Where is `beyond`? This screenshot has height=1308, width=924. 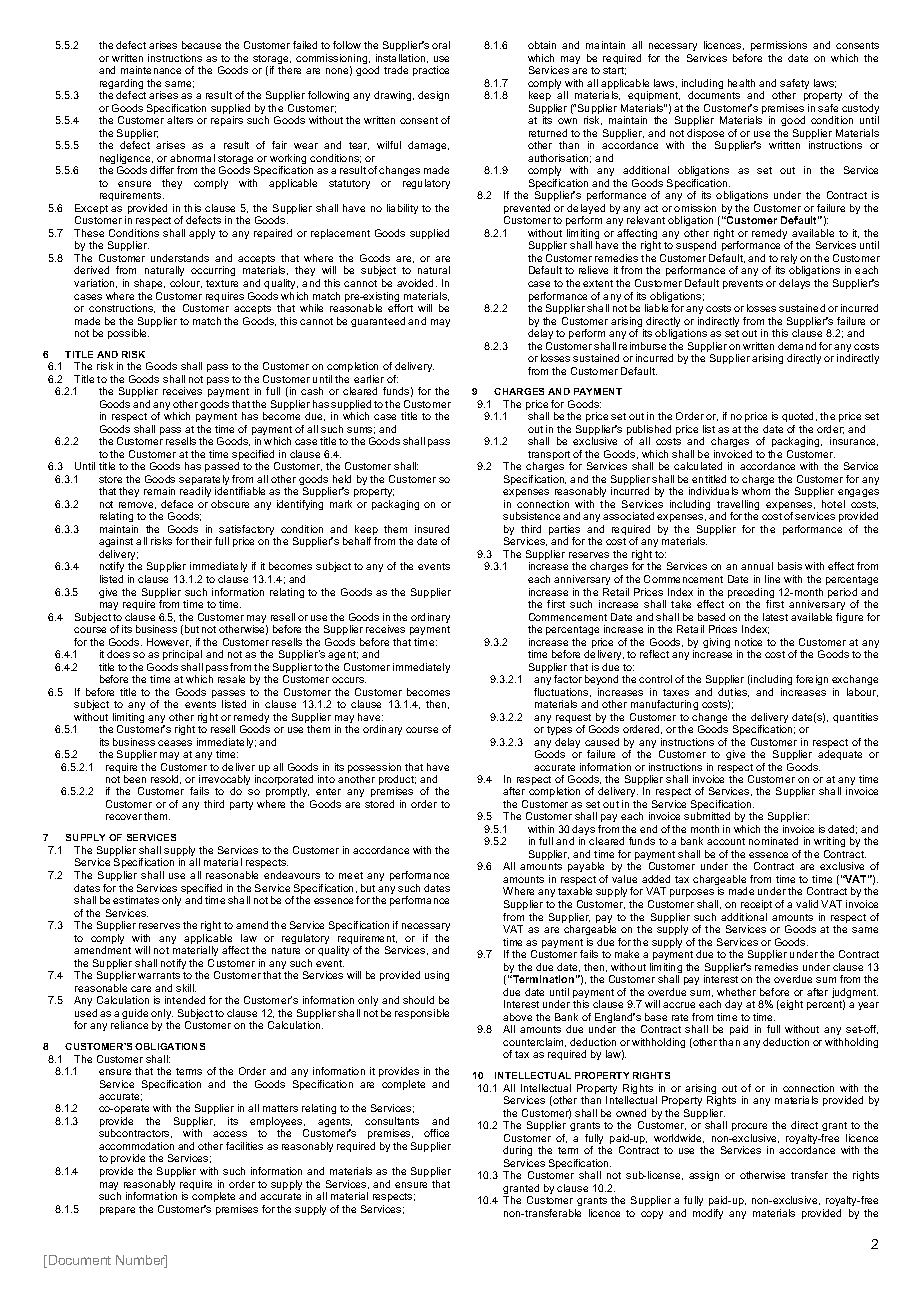 beyond is located at coordinates (601, 680).
